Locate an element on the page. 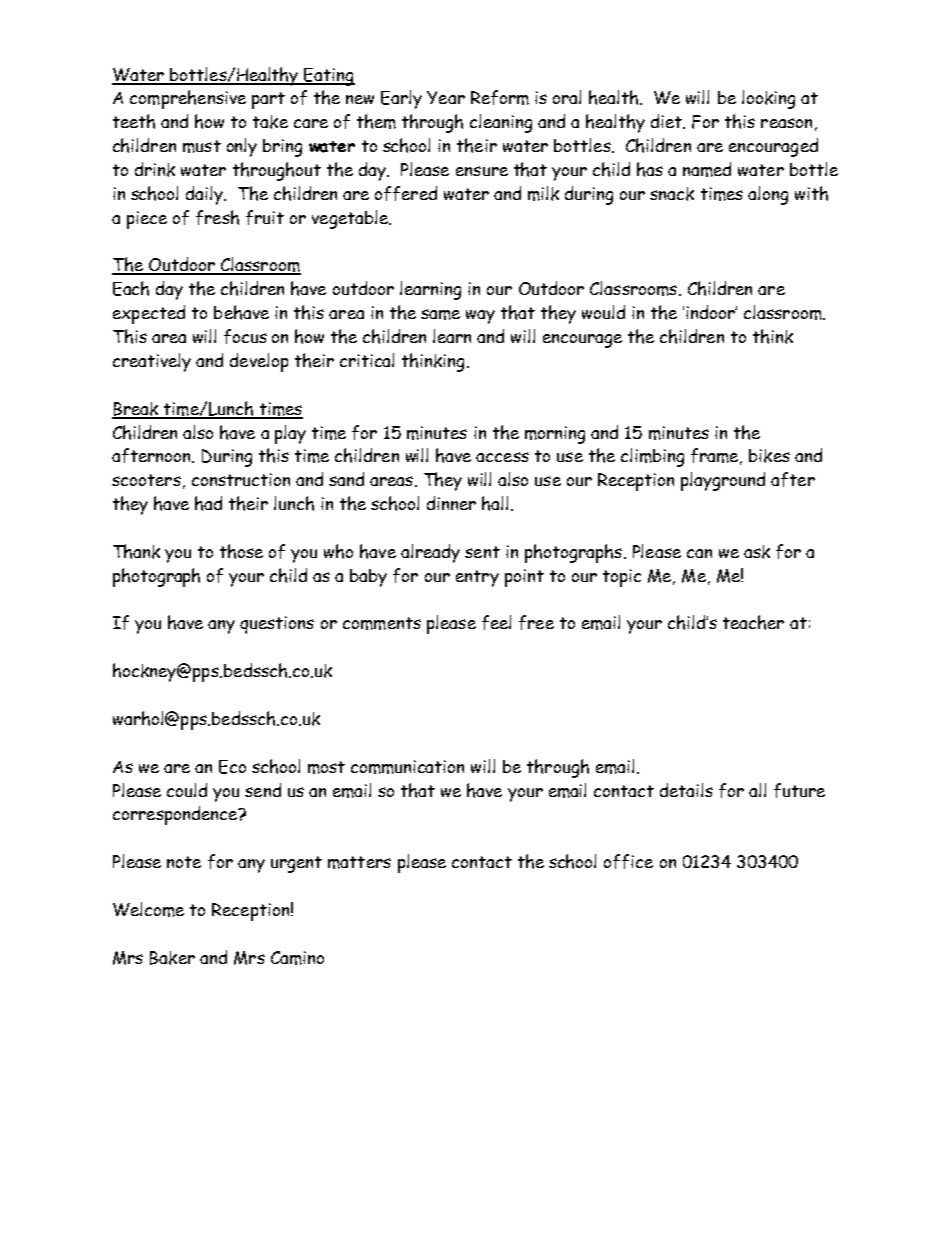 The image size is (952, 1233). looking is located at coordinates (768, 99).
